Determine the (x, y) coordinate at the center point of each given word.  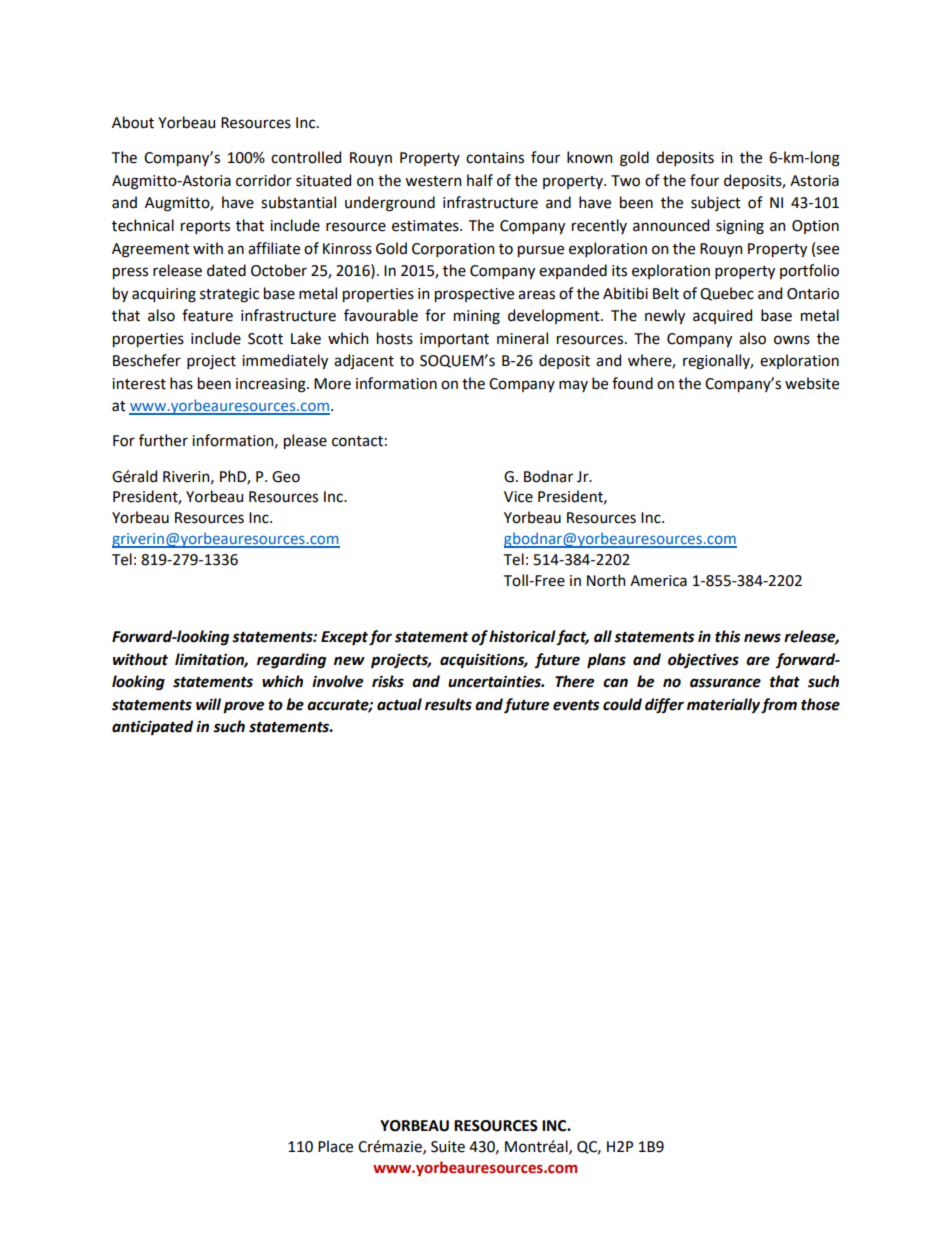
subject (716, 203)
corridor (264, 180)
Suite (448, 1147)
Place (335, 1146)
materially (723, 706)
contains (495, 158)
